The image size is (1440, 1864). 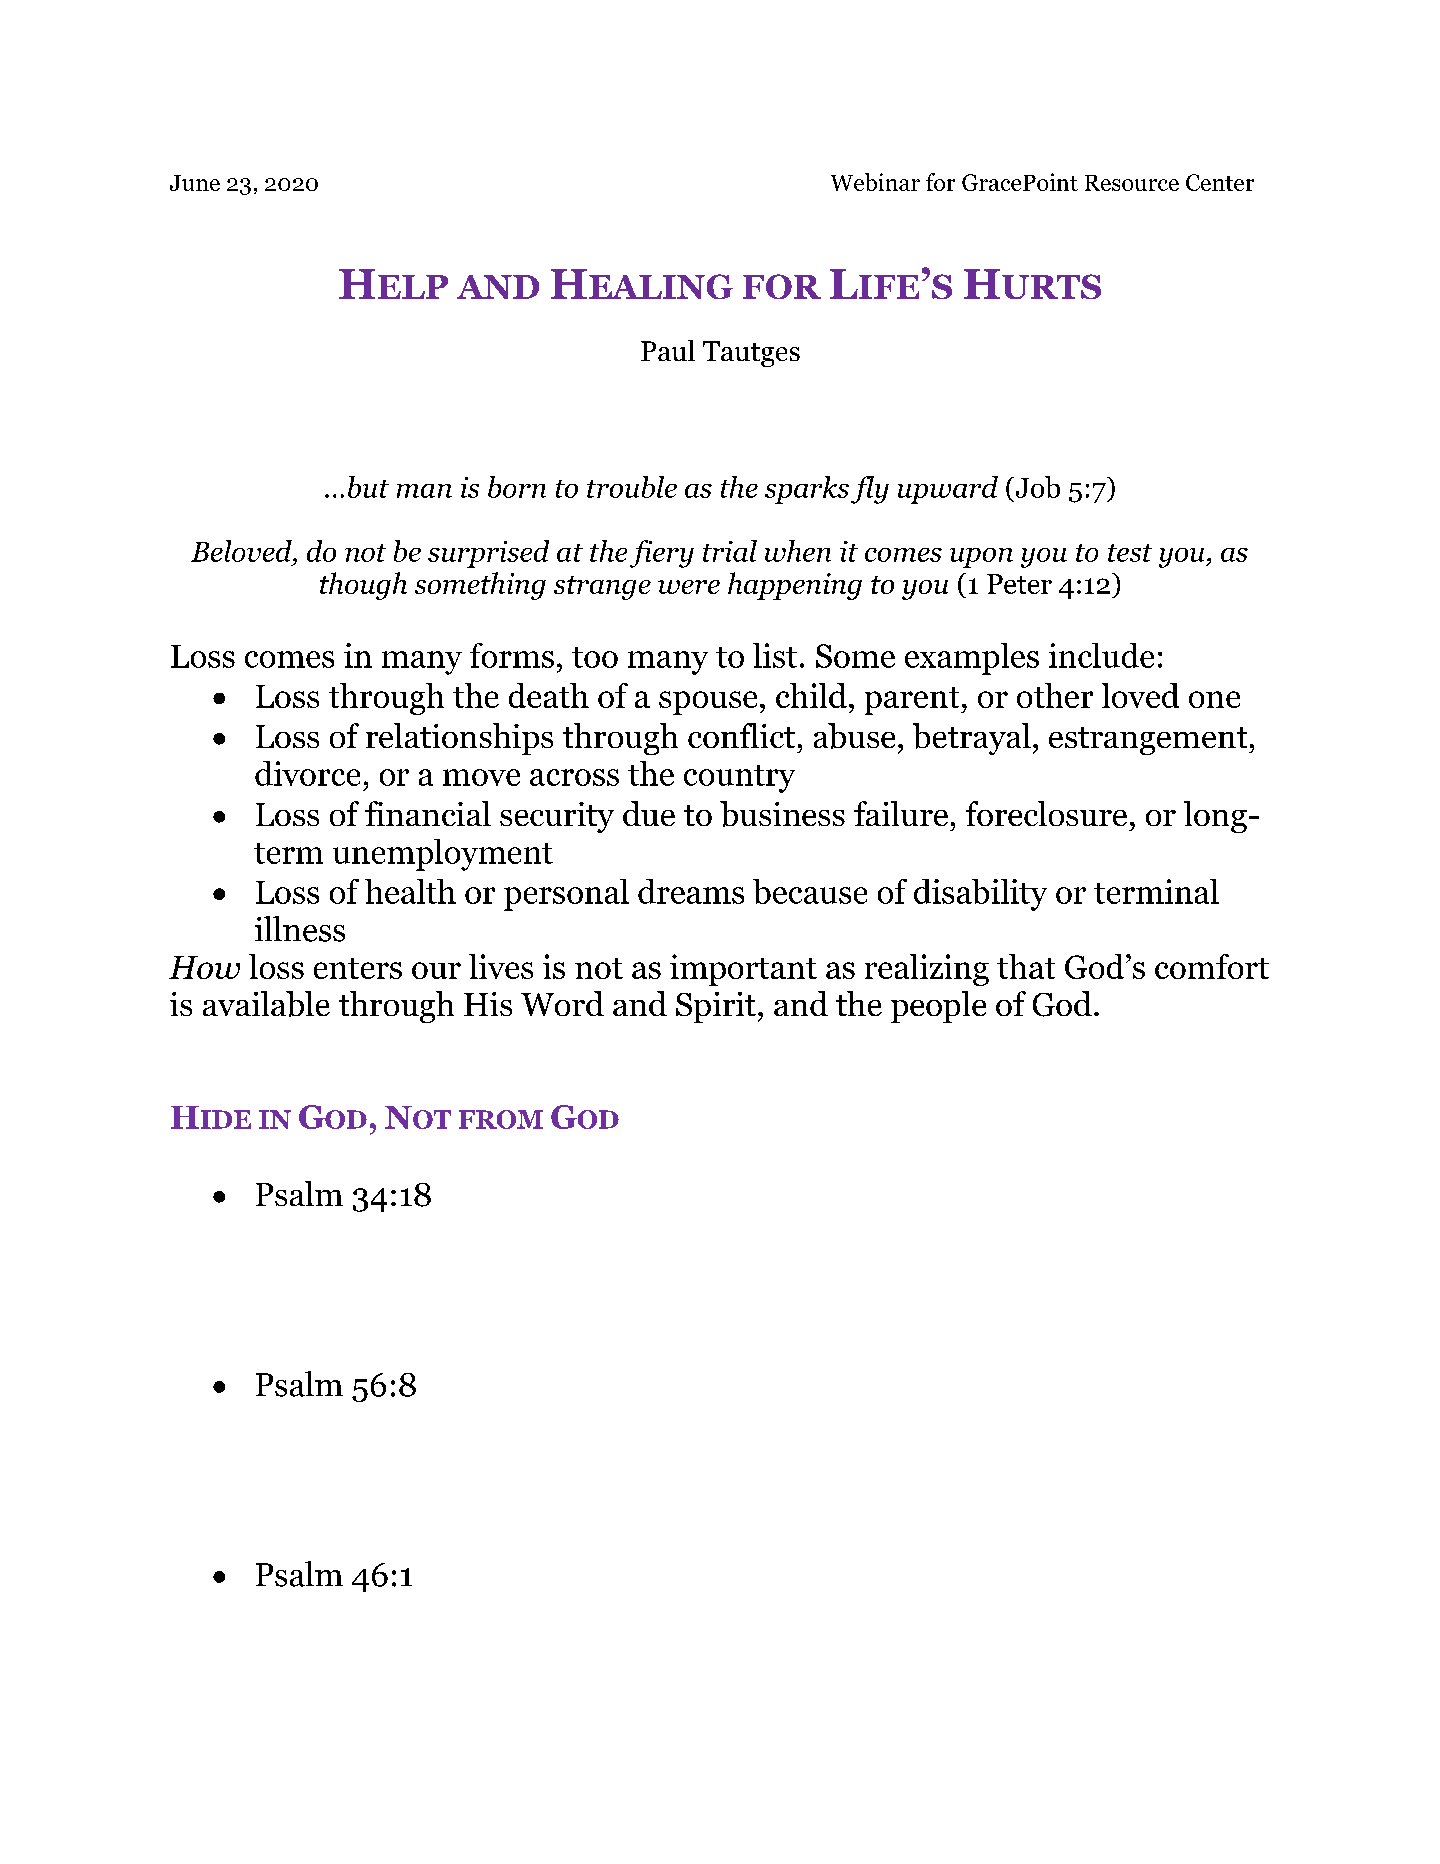 What do you see at coordinates (368, 487) in the document?
I see `but` at bounding box center [368, 487].
